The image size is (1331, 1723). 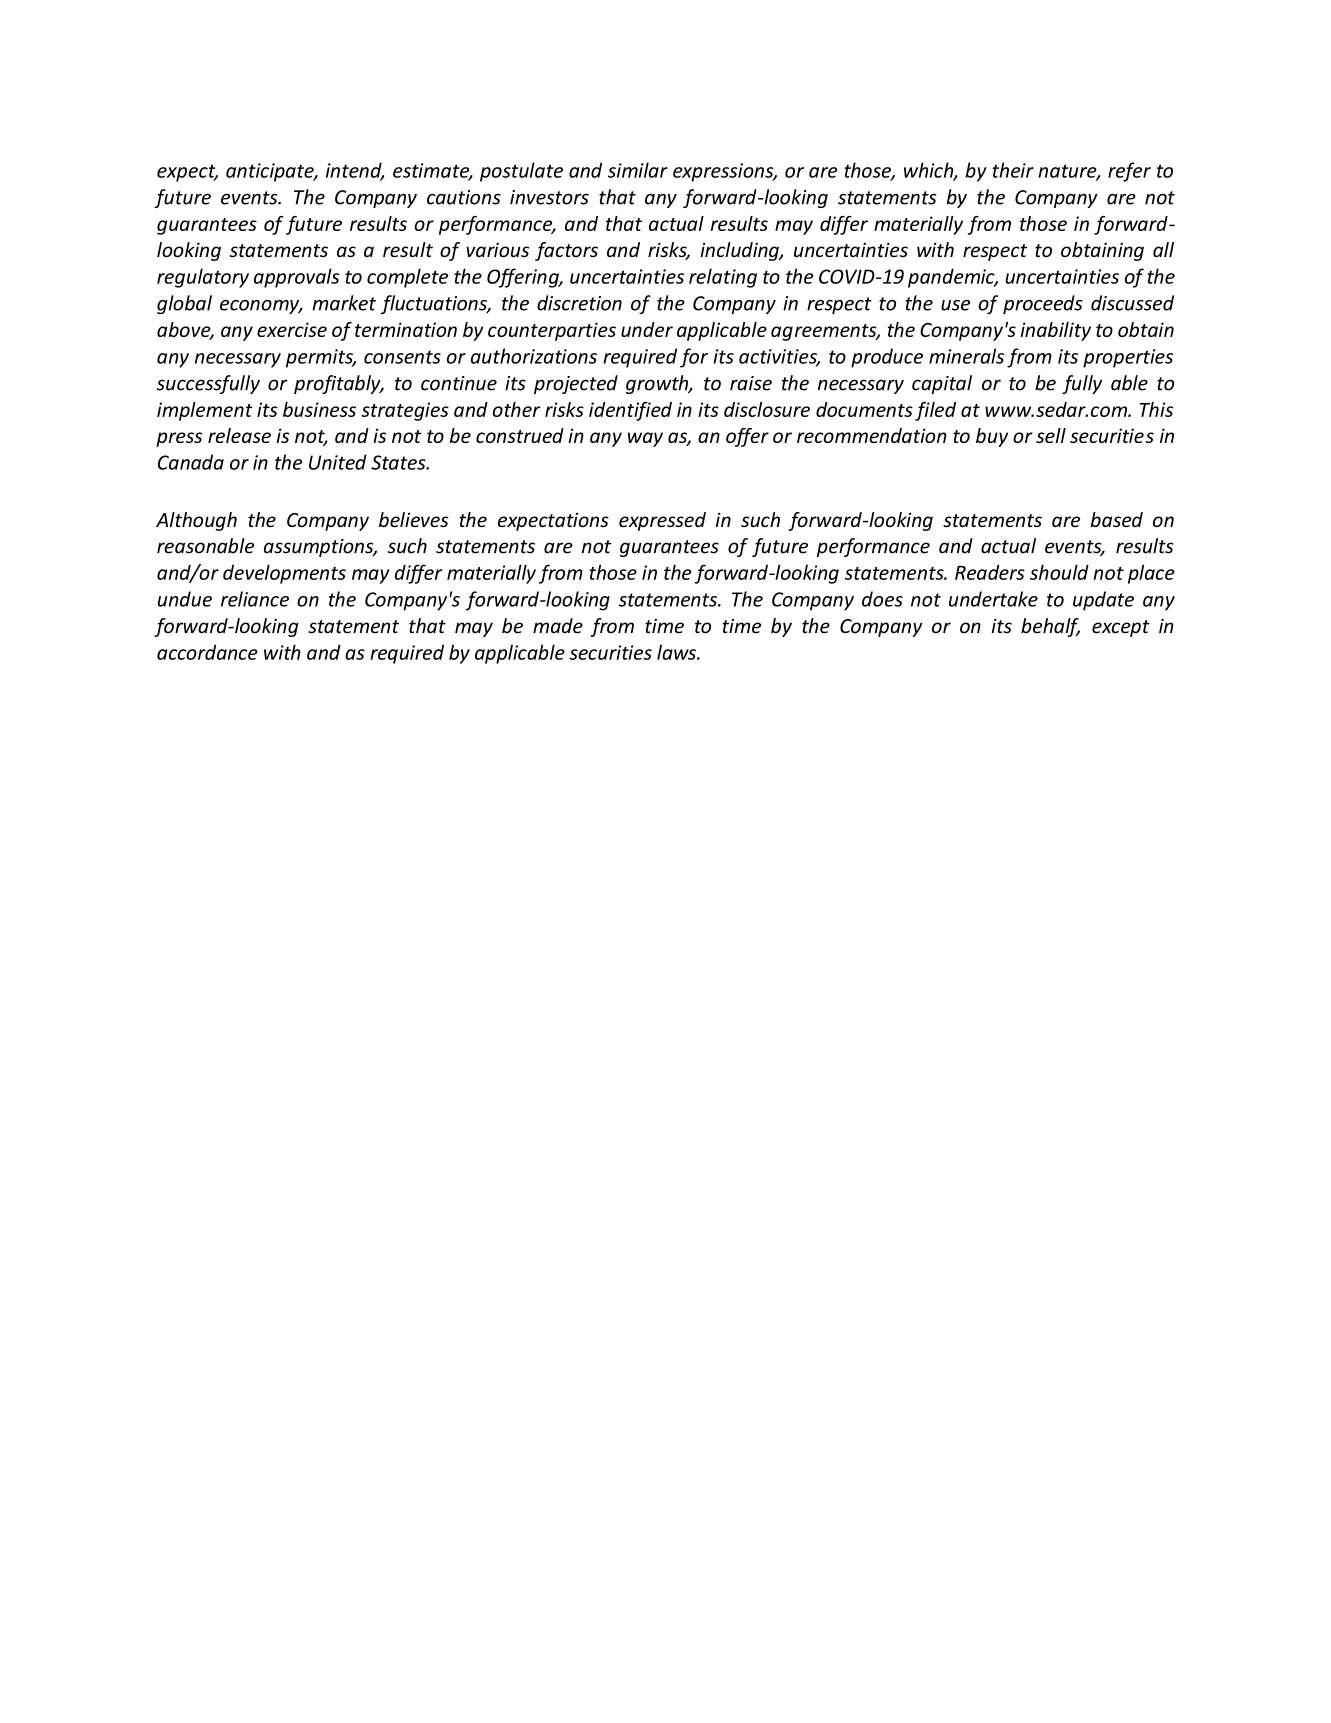 What do you see at coordinates (319, 409) in the screenshot?
I see `business` at bounding box center [319, 409].
